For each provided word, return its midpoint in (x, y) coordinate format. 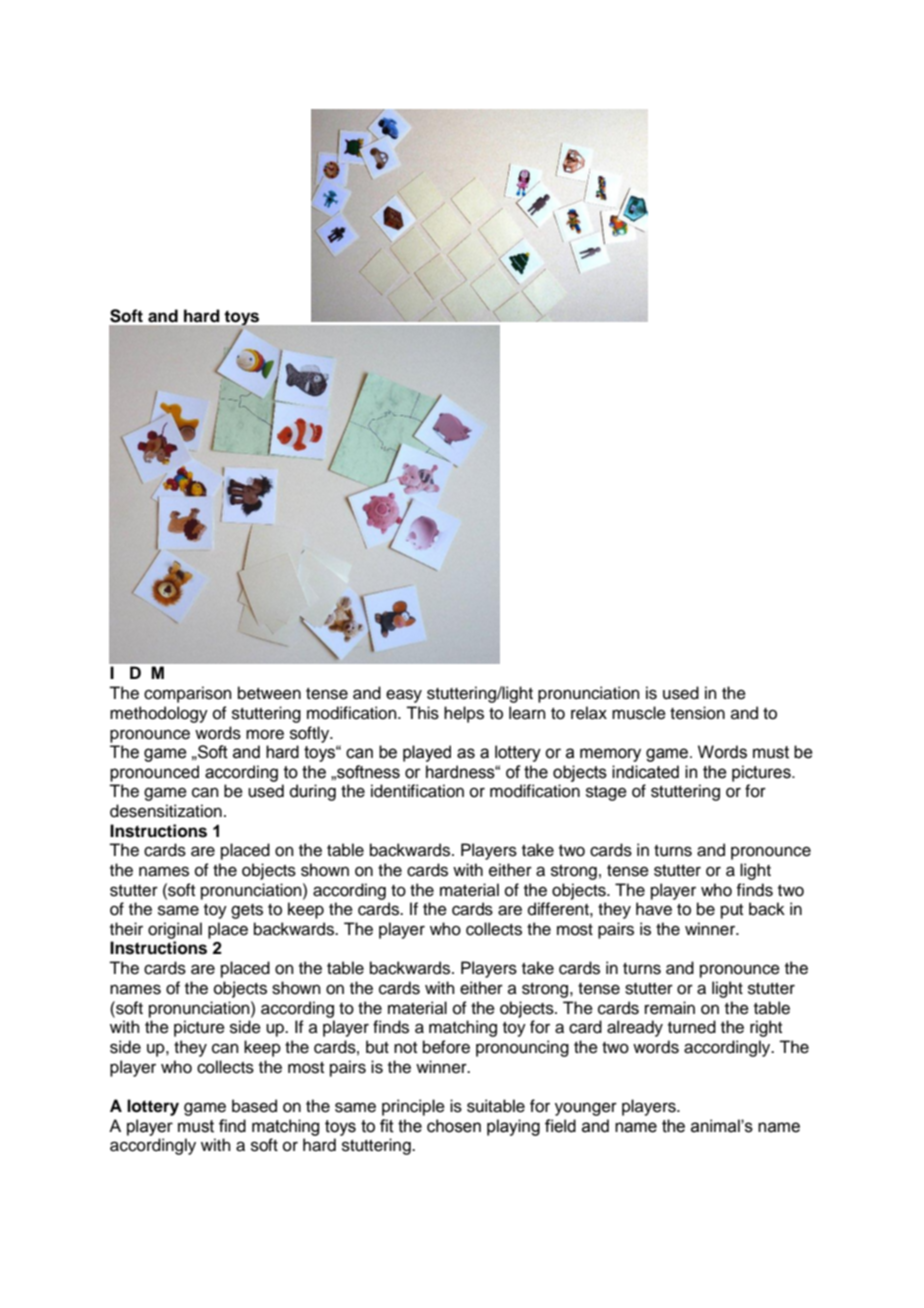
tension (697, 713)
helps (464, 714)
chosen (454, 1126)
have (654, 909)
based (254, 1106)
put (732, 911)
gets (247, 911)
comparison (188, 694)
